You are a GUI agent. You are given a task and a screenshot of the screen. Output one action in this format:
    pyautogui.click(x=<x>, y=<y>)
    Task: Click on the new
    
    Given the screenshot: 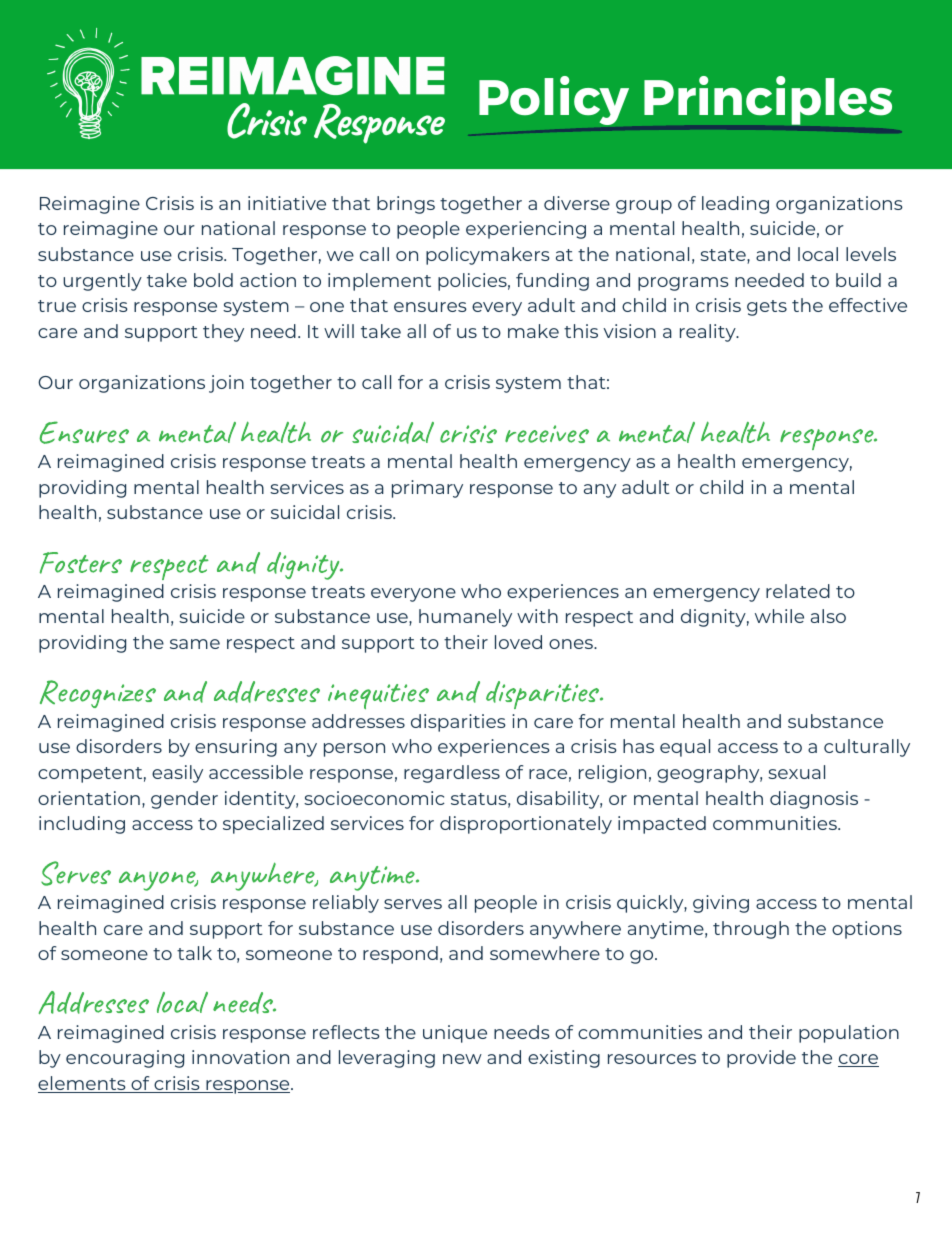 What is the action you would take?
    pyautogui.click(x=462, y=1059)
